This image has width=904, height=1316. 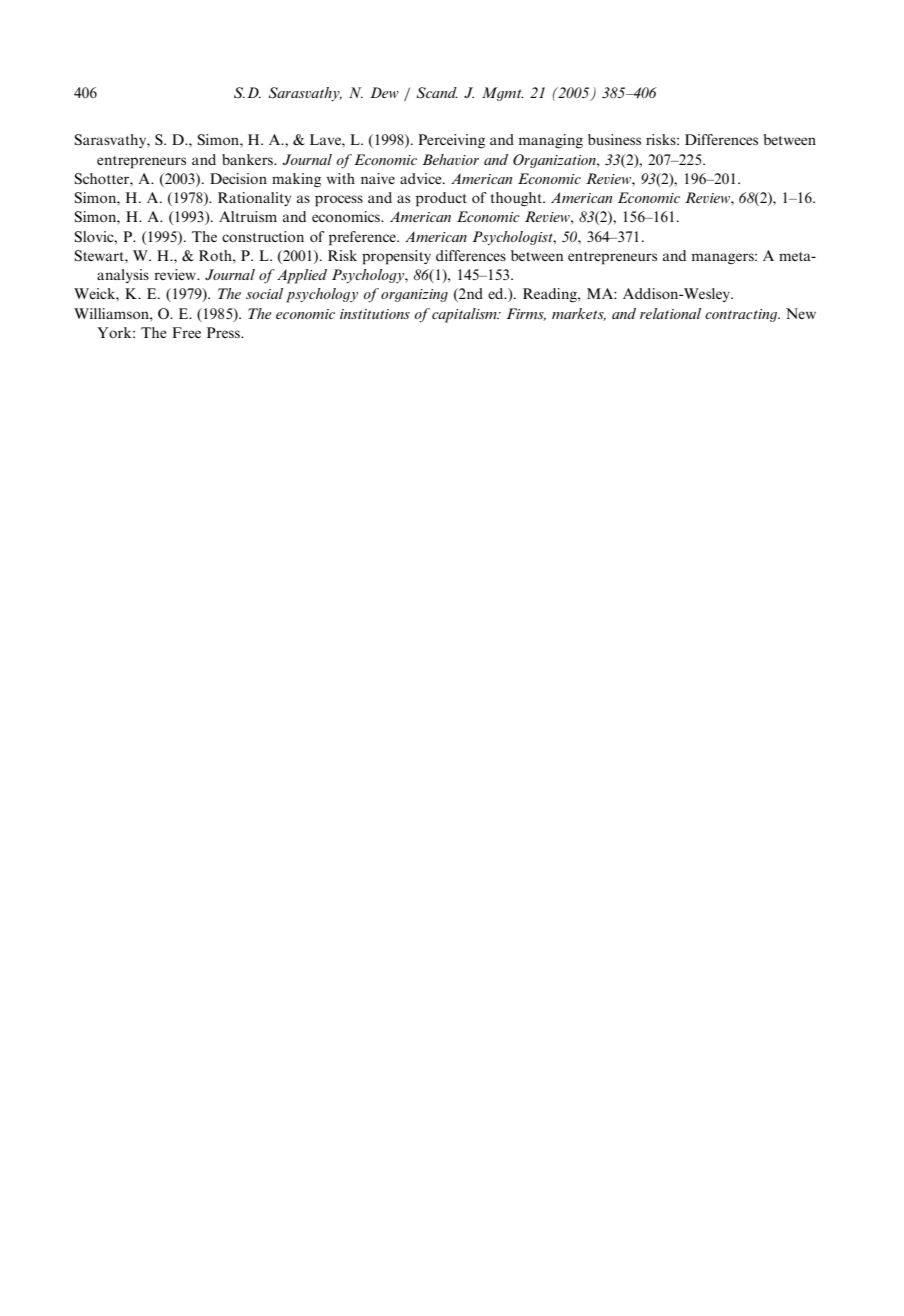 I want to click on capitalism, so click(x=465, y=315).
